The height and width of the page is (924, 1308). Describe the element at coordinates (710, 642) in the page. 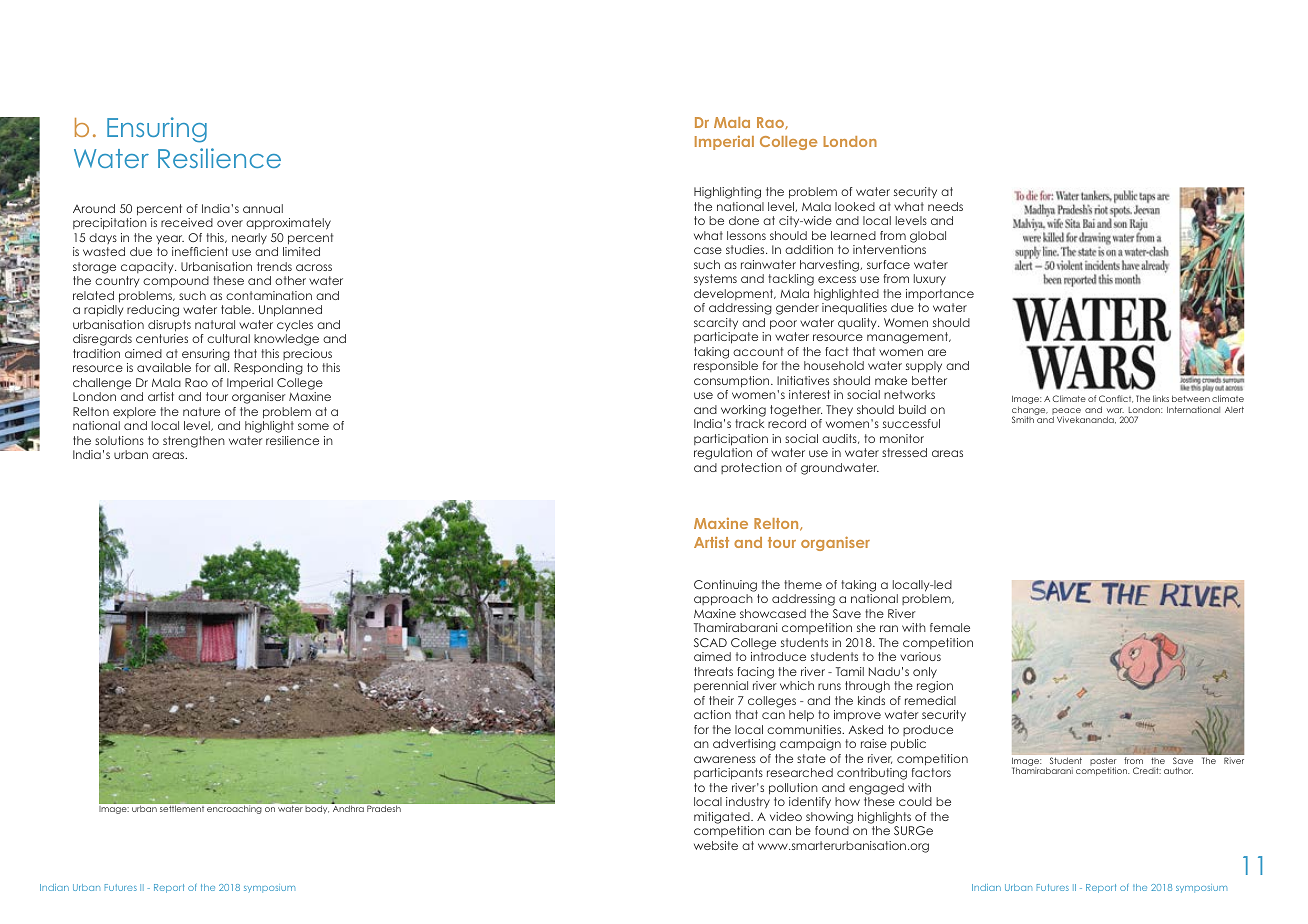

I see `SCAD` at that location.
